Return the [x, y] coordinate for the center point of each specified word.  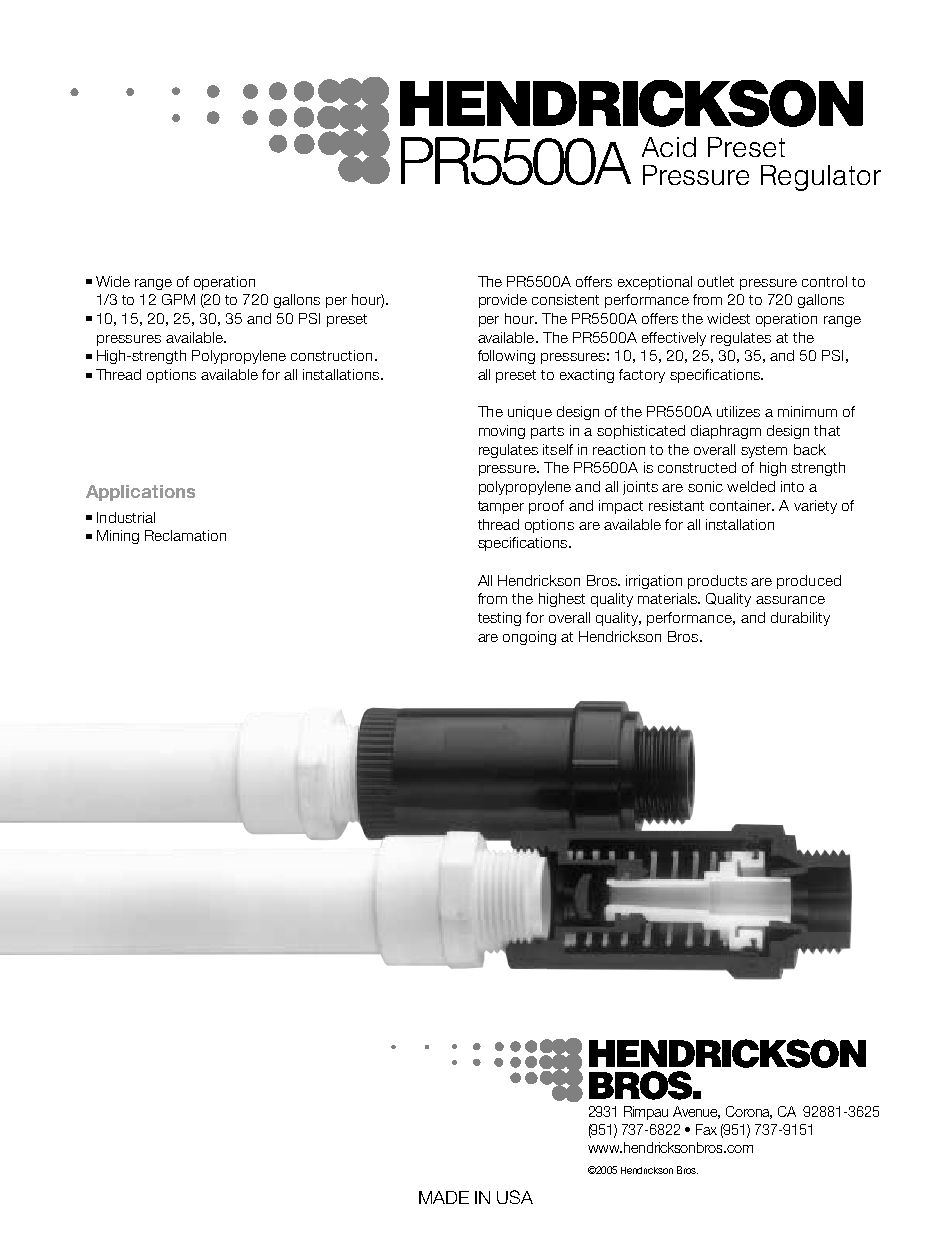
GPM [178, 299]
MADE [444, 1197]
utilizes [738, 411]
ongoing [529, 638]
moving [502, 432]
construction [331, 355]
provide [503, 301]
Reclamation [185, 535]
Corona [749, 1112]
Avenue [696, 1112]
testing [499, 619]
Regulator [821, 178]
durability [800, 619]
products [717, 582]
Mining [118, 537]
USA [515, 1197]
